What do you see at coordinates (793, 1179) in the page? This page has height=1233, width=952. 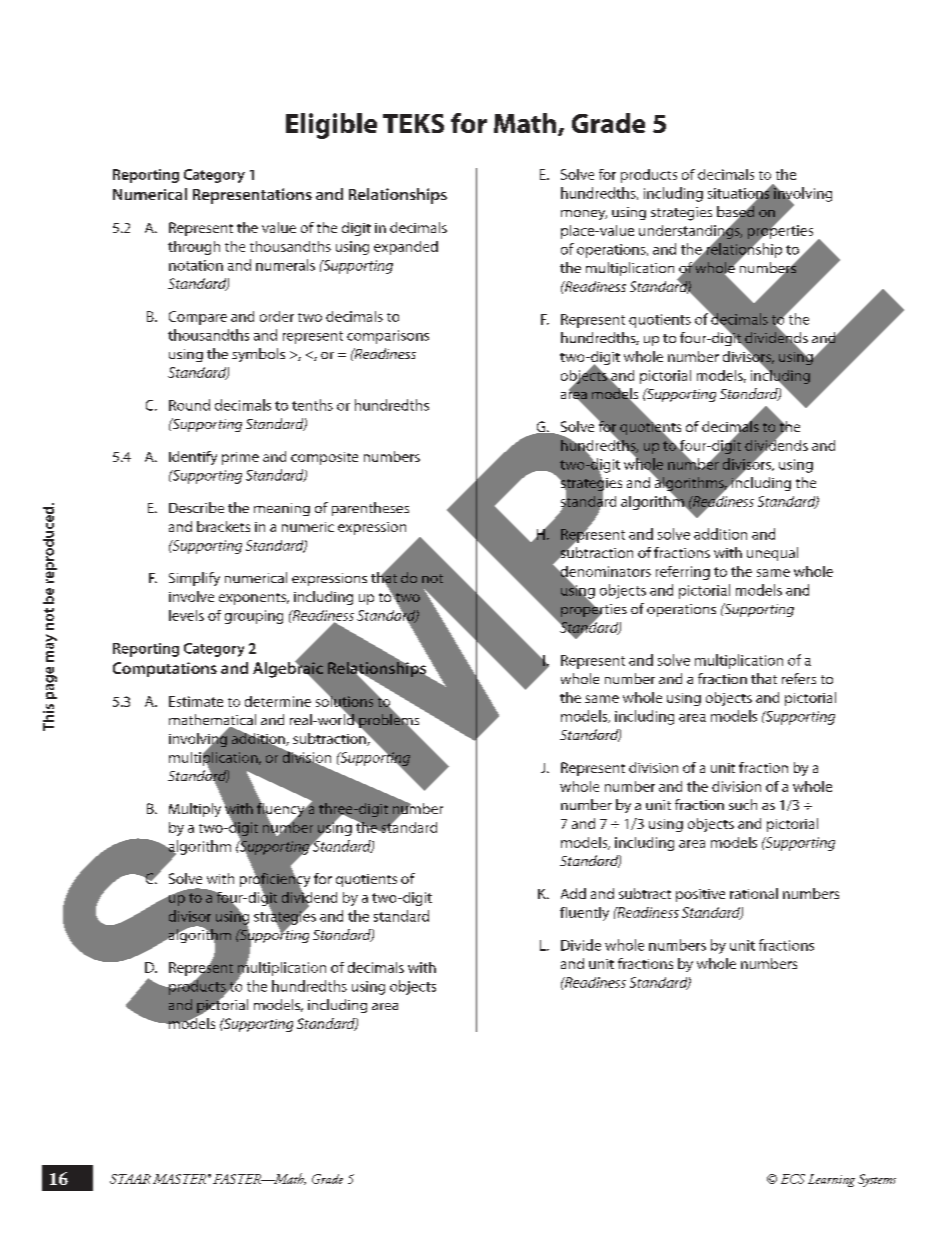 I see `ECS` at bounding box center [793, 1179].
